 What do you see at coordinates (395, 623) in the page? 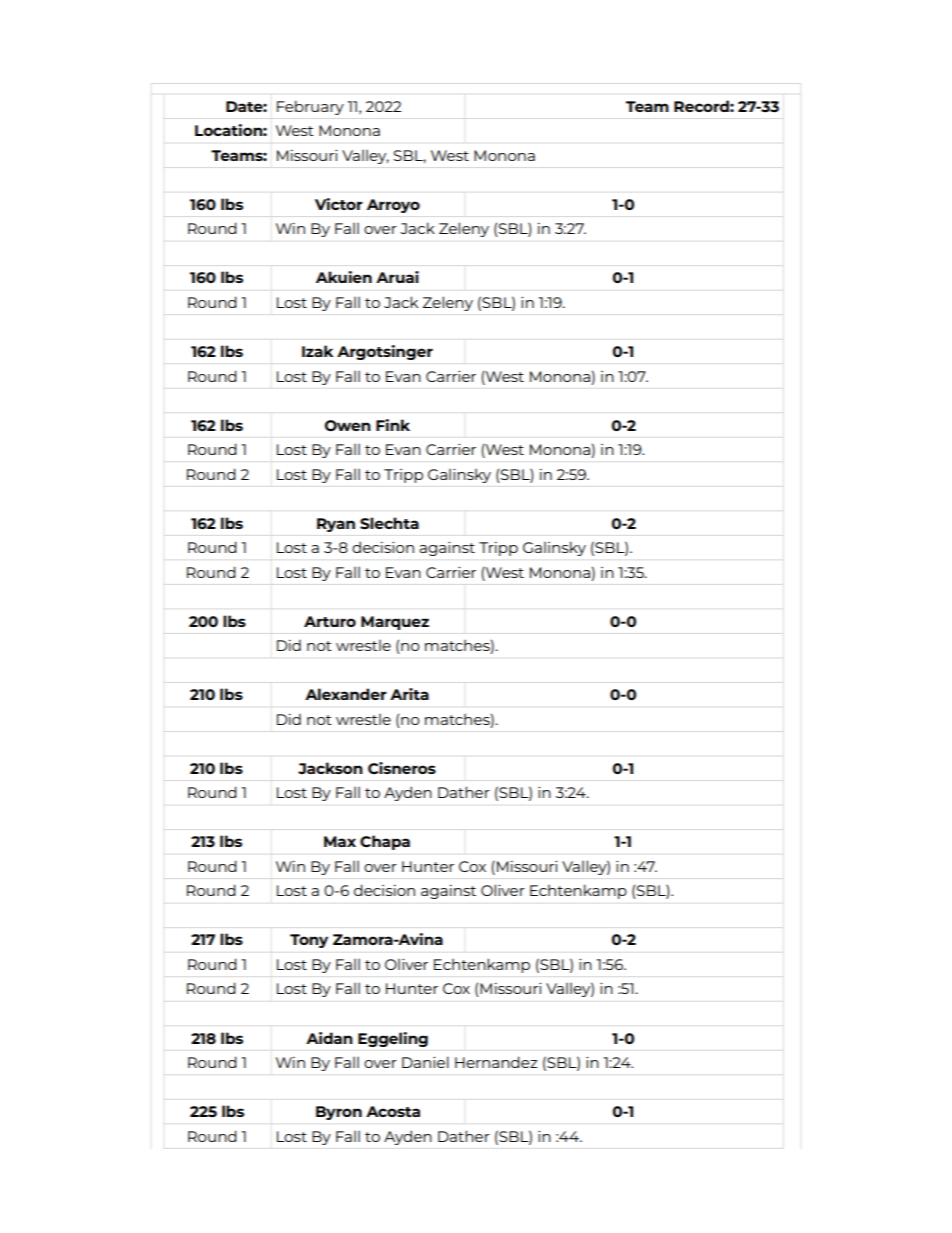
I see `Marquez` at bounding box center [395, 623].
